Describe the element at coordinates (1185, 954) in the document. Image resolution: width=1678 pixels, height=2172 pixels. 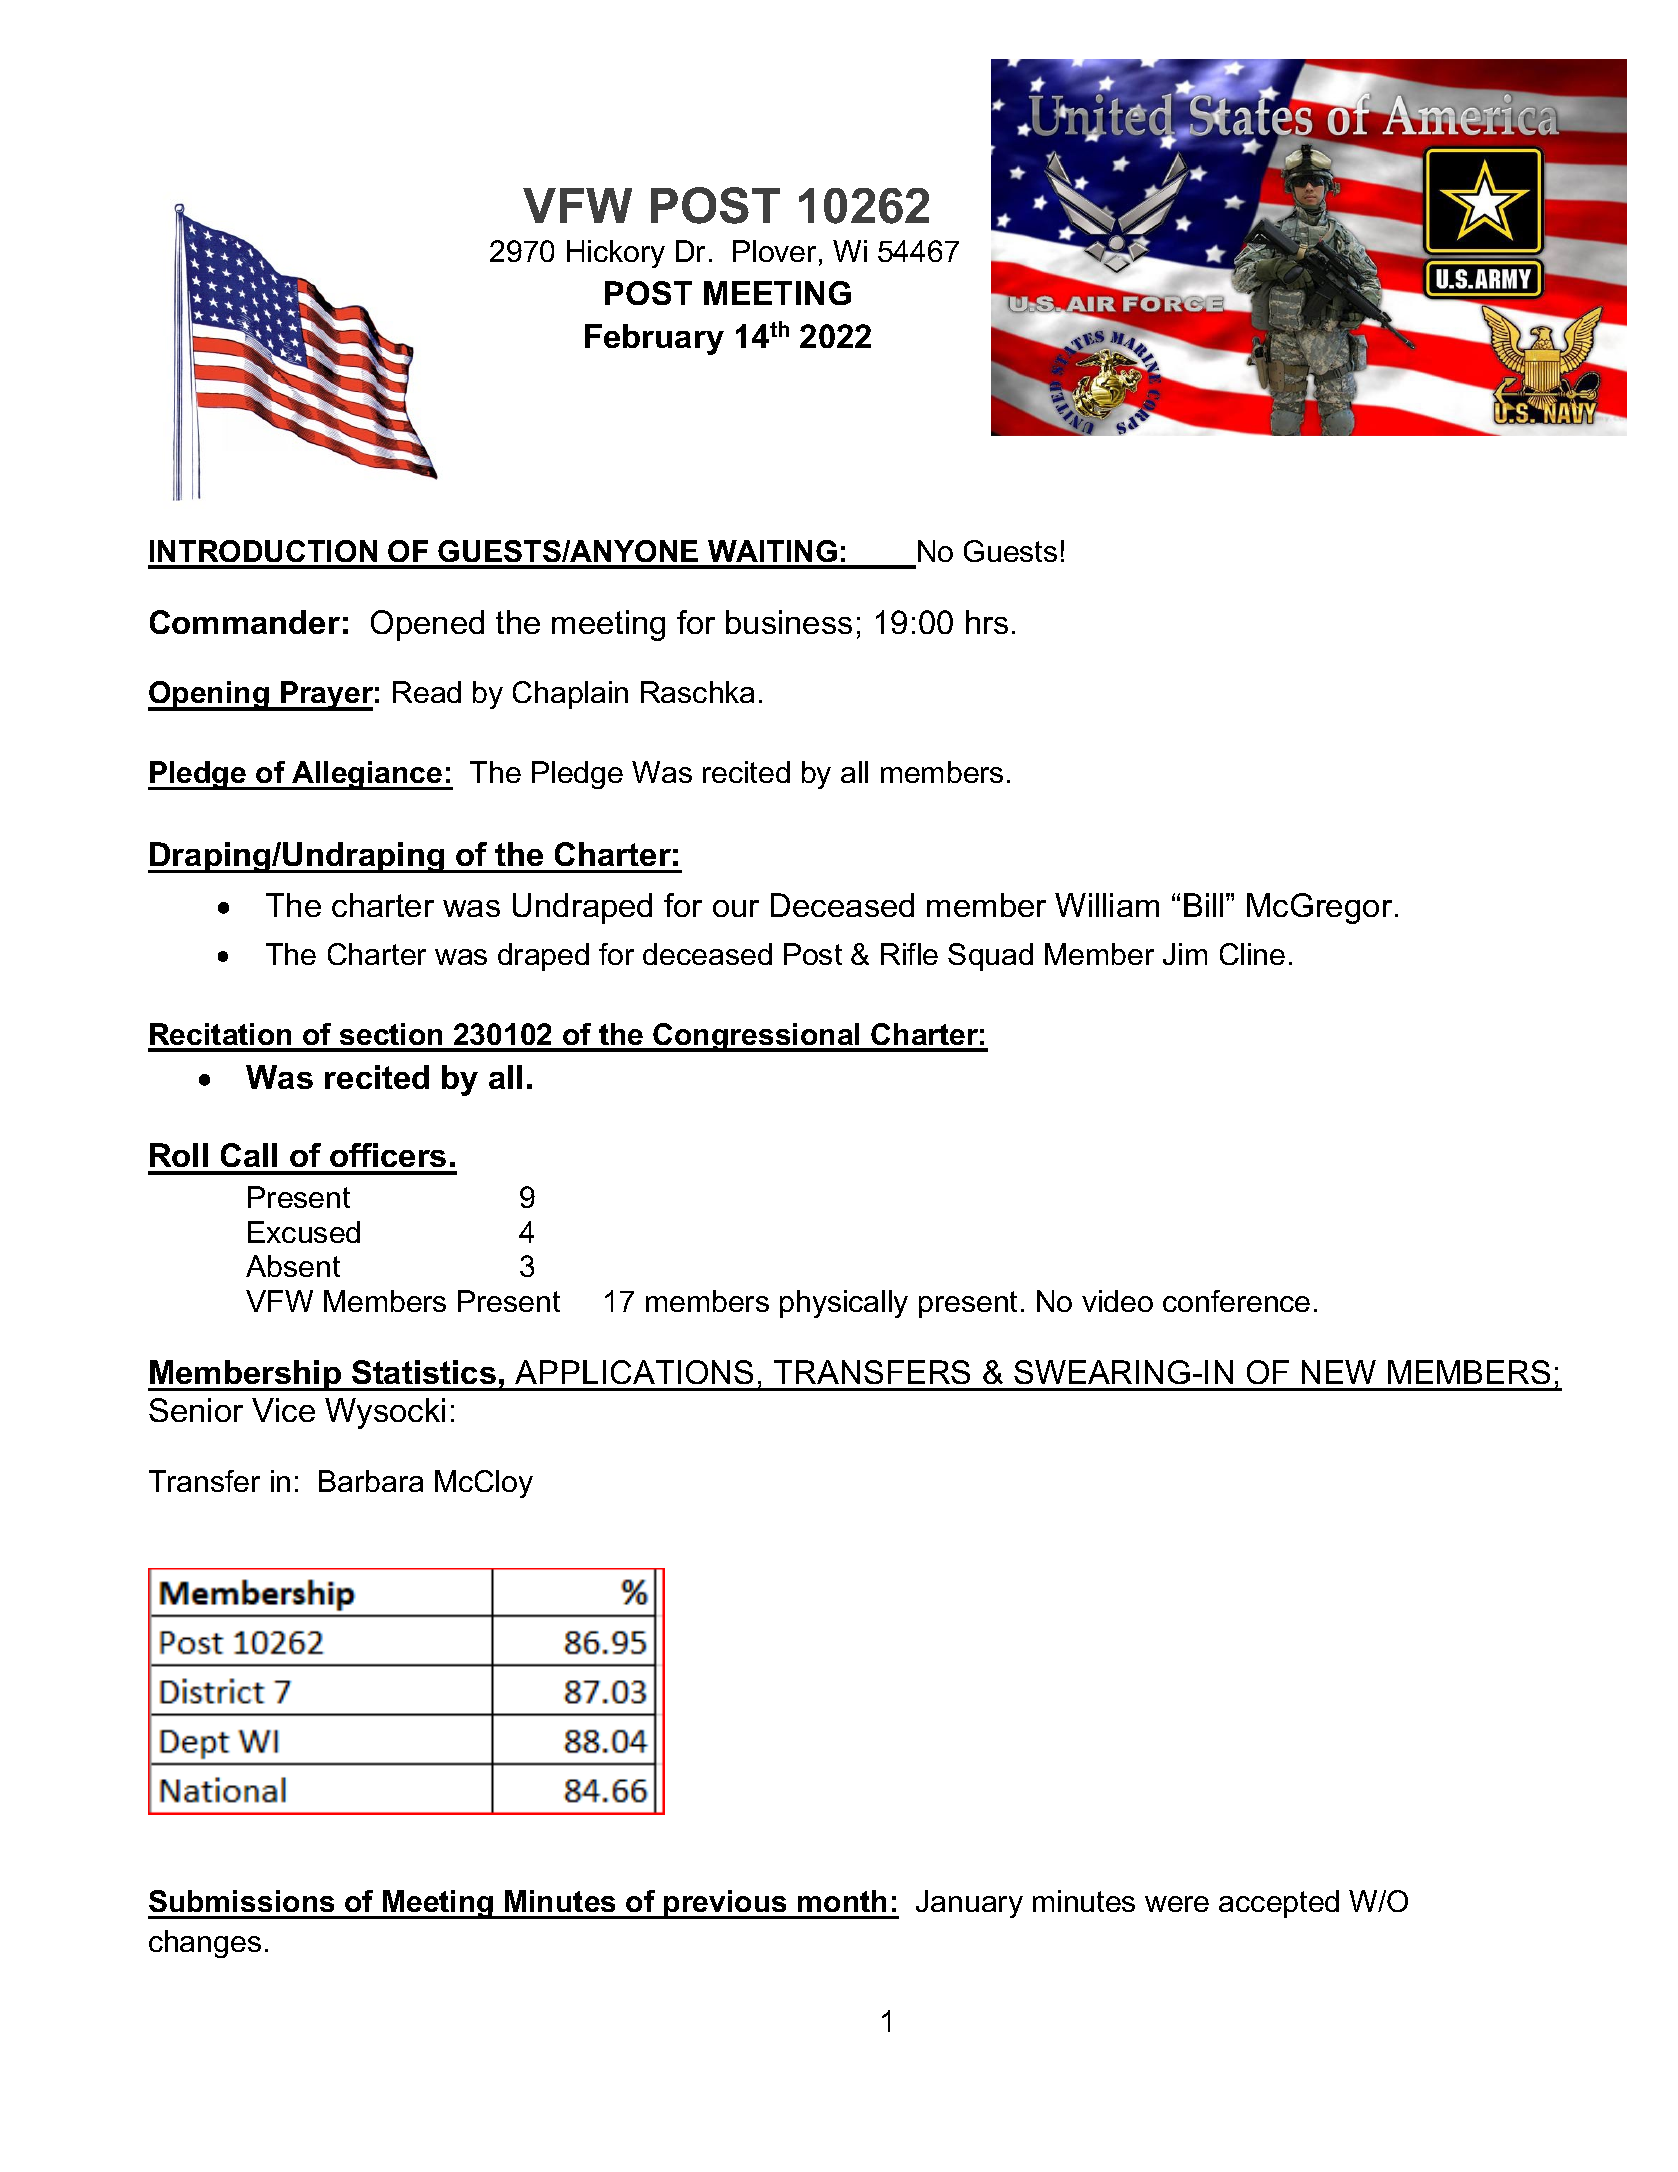
I see `Jim` at that location.
